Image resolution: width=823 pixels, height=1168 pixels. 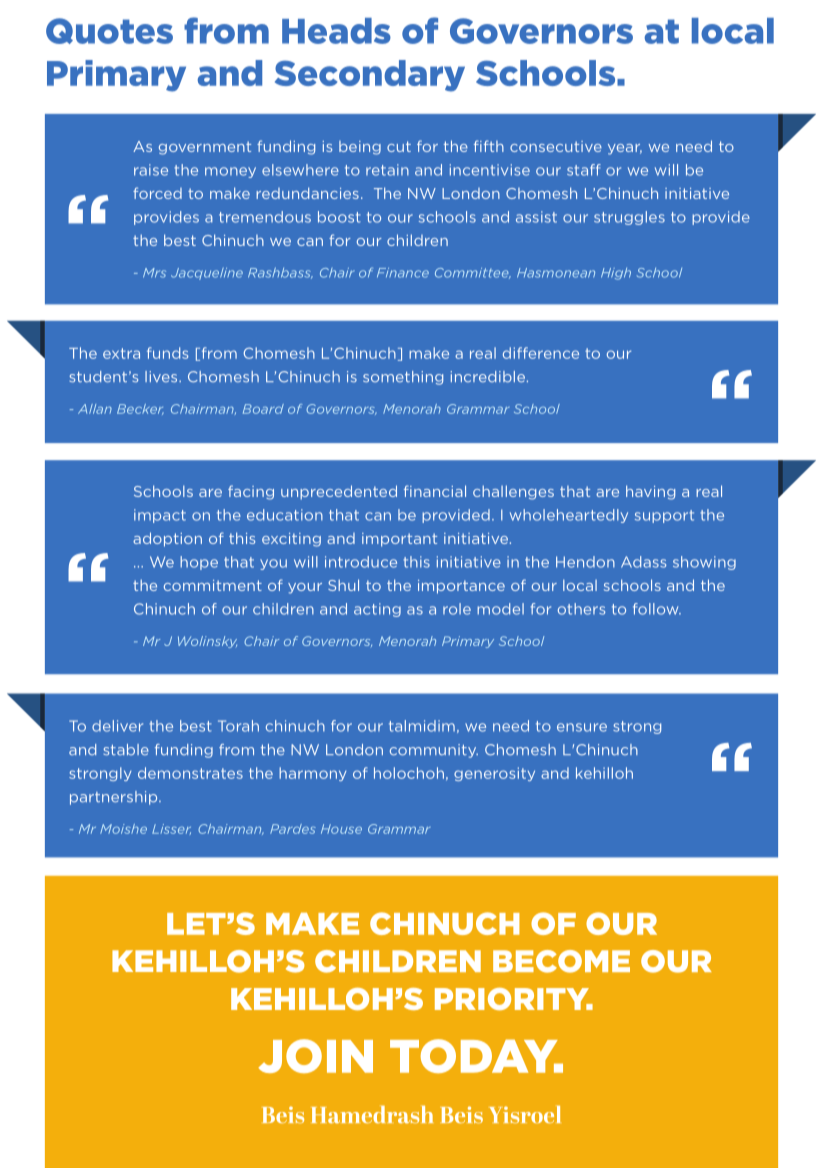 I want to click on Secondary, so click(x=370, y=76).
